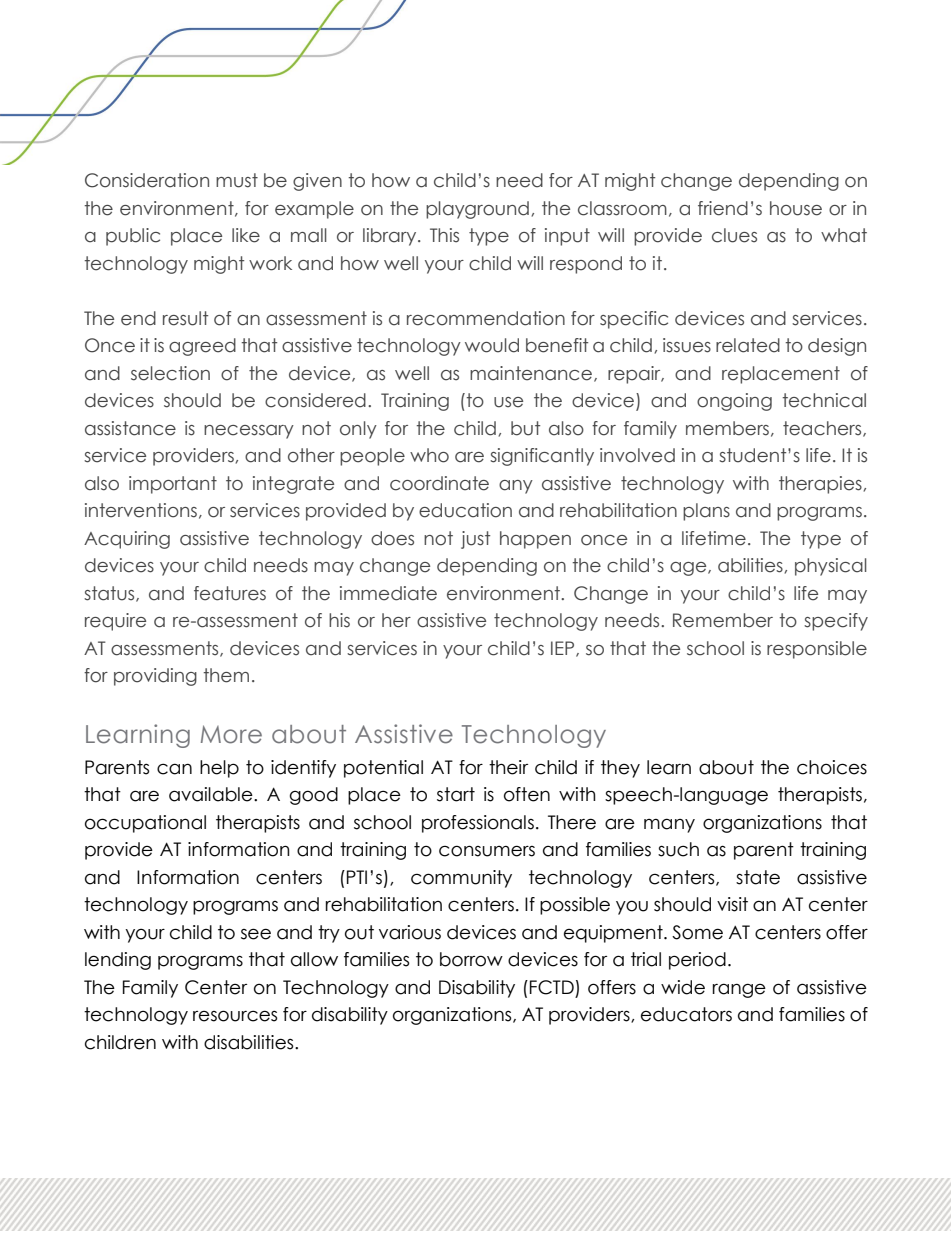 Image resolution: width=952 pixels, height=1233 pixels. What do you see at coordinates (231, 734) in the page?
I see `More` at bounding box center [231, 734].
